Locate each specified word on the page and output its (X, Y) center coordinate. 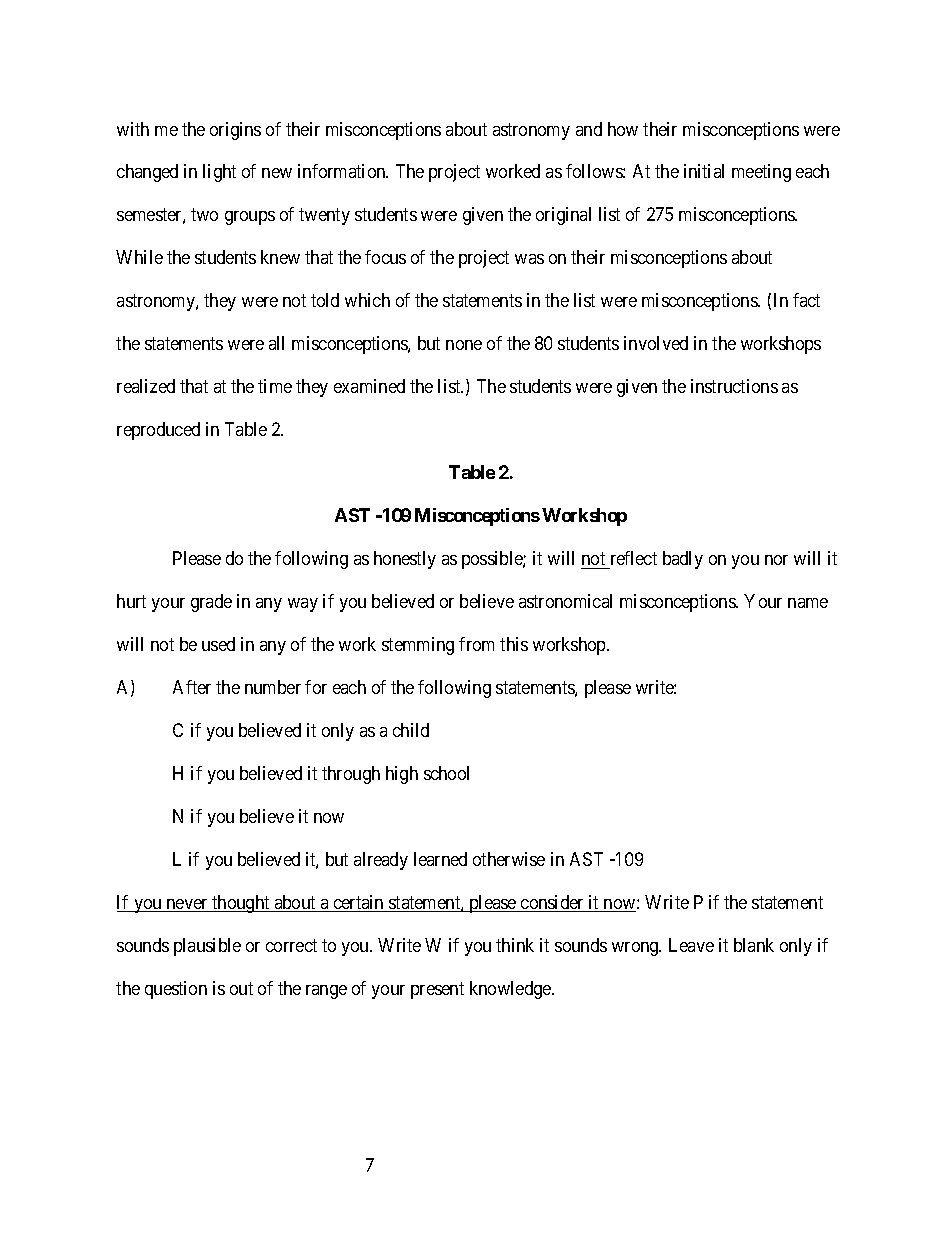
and (589, 129)
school (446, 773)
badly (683, 560)
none (464, 345)
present (437, 990)
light (219, 173)
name (808, 603)
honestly (405, 560)
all (276, 343)
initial (704, 171)
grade (211, 603)
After (192, 687)
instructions (734, 386)
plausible (207, 947)
